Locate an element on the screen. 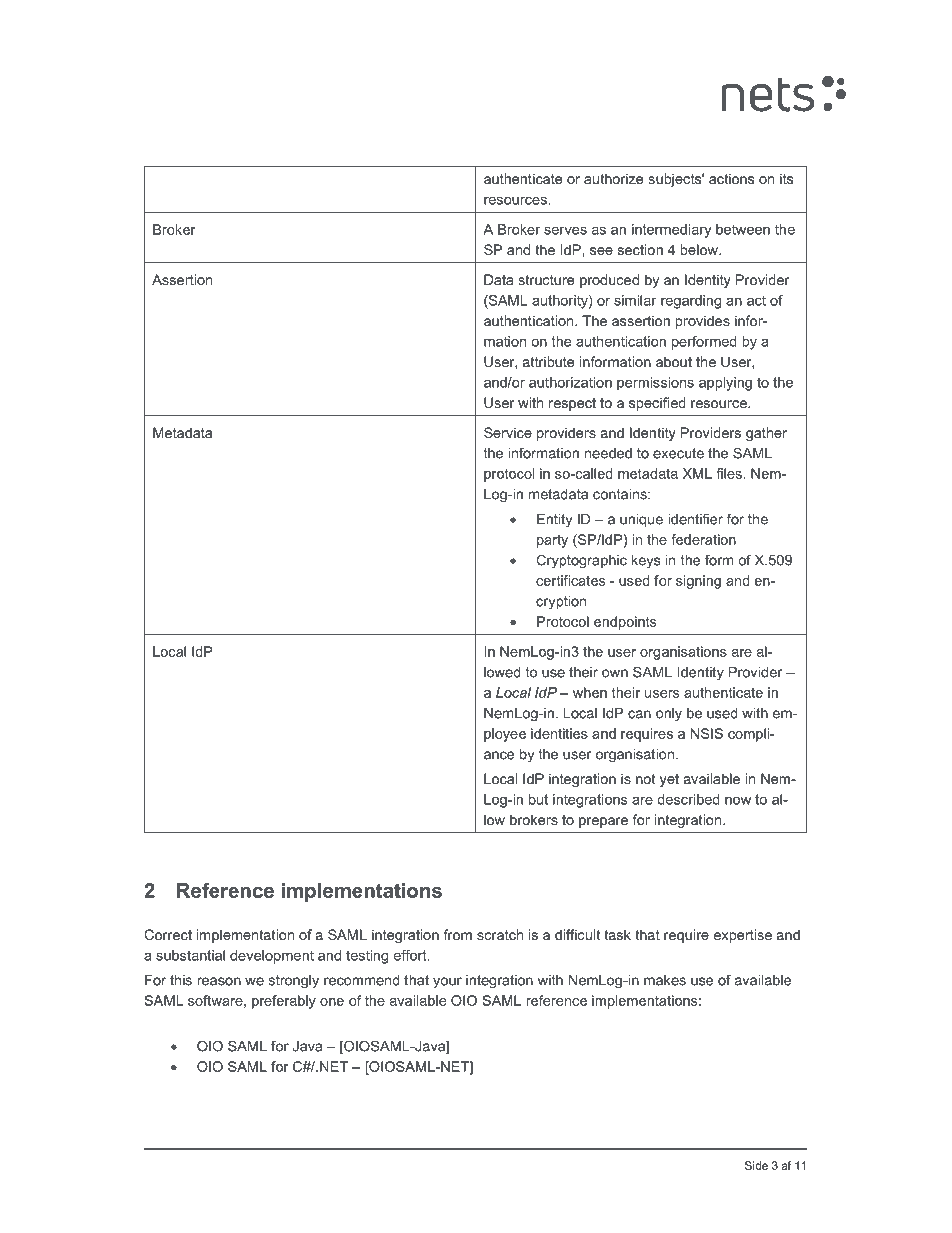  preferably is located at coordinates (284, 1002).
